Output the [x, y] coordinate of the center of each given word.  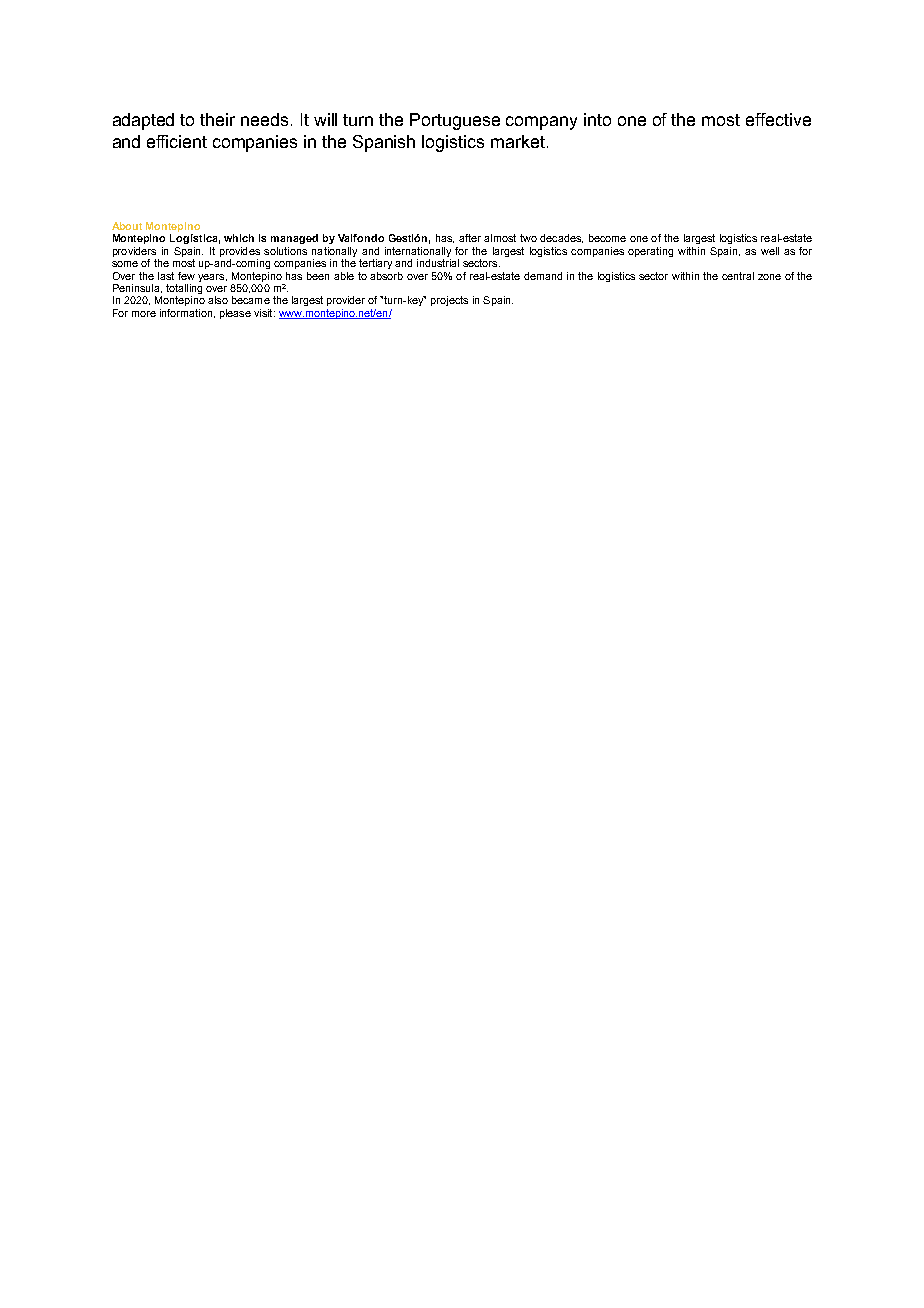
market [519, 141]
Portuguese [455, 121]
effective [778, 119]
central [738, 276]
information [186, 313]
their [217, 119]
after [470, 238]
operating [650, 252]
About [127, 226]
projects [449, 301]
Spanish [384, 143]
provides [240, 252]
